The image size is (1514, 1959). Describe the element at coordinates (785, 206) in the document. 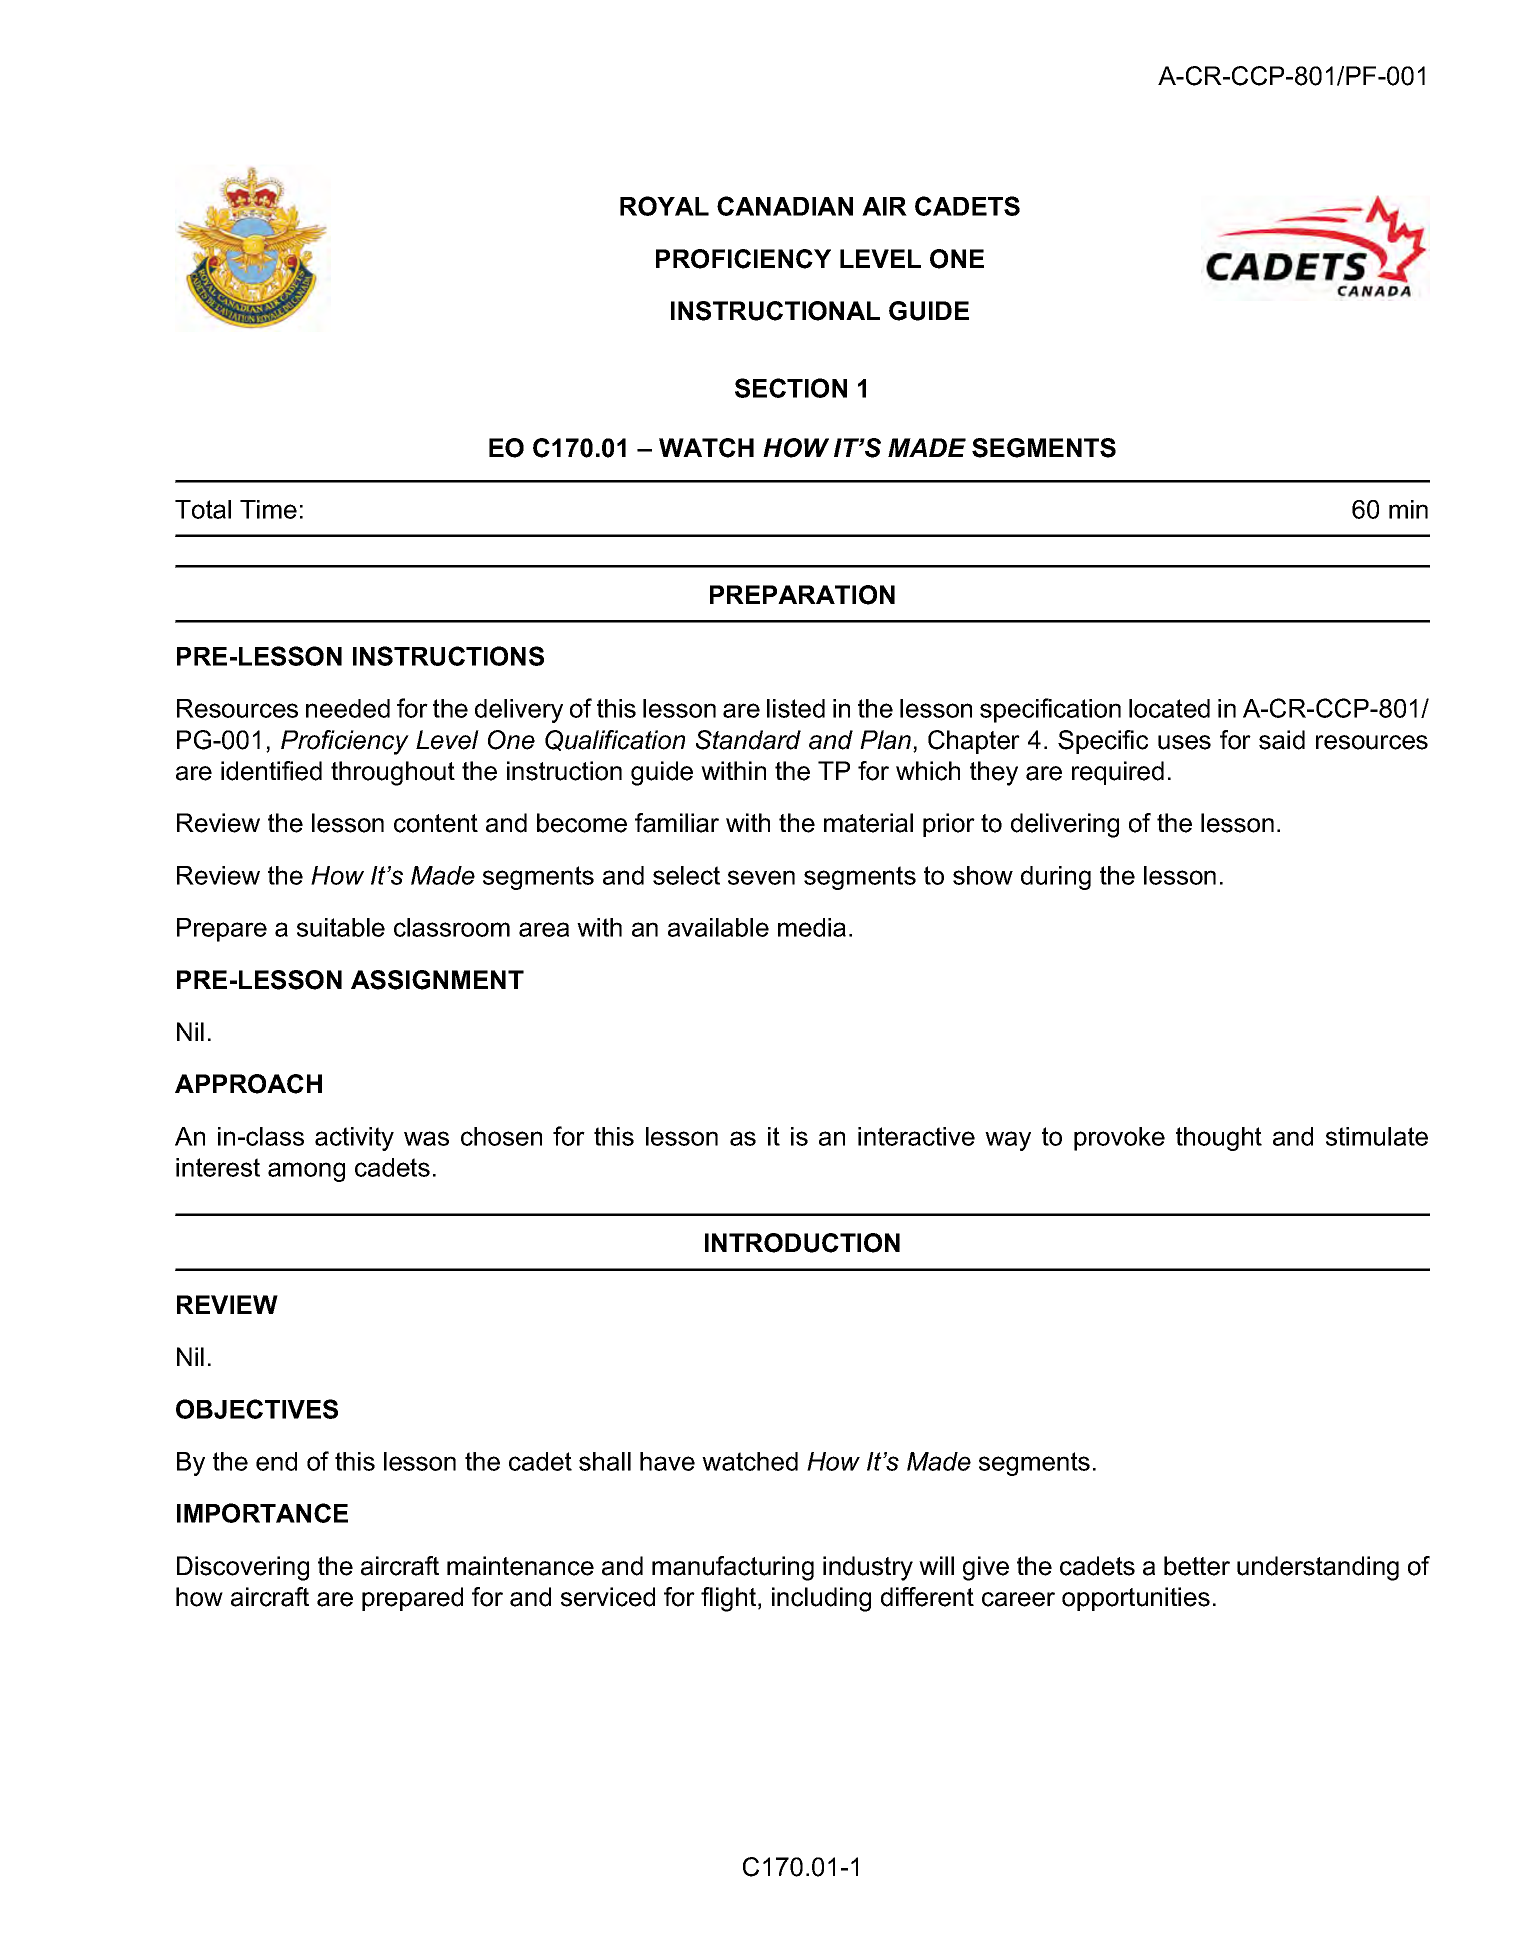

I see `CANADIAN` at that location.
